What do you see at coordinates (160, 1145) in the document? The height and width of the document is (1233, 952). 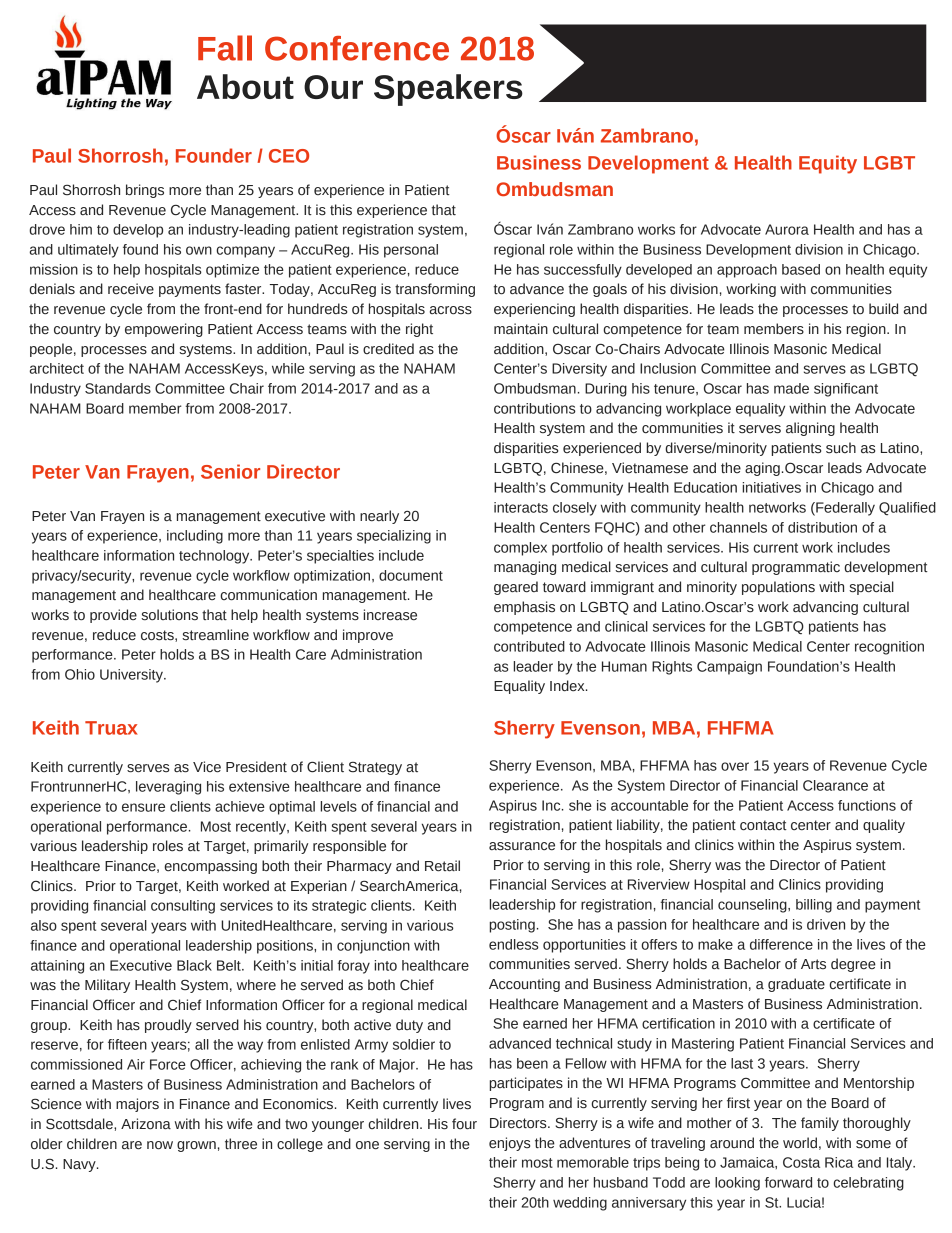 I see `now` at bounding box center [160, 1145].
